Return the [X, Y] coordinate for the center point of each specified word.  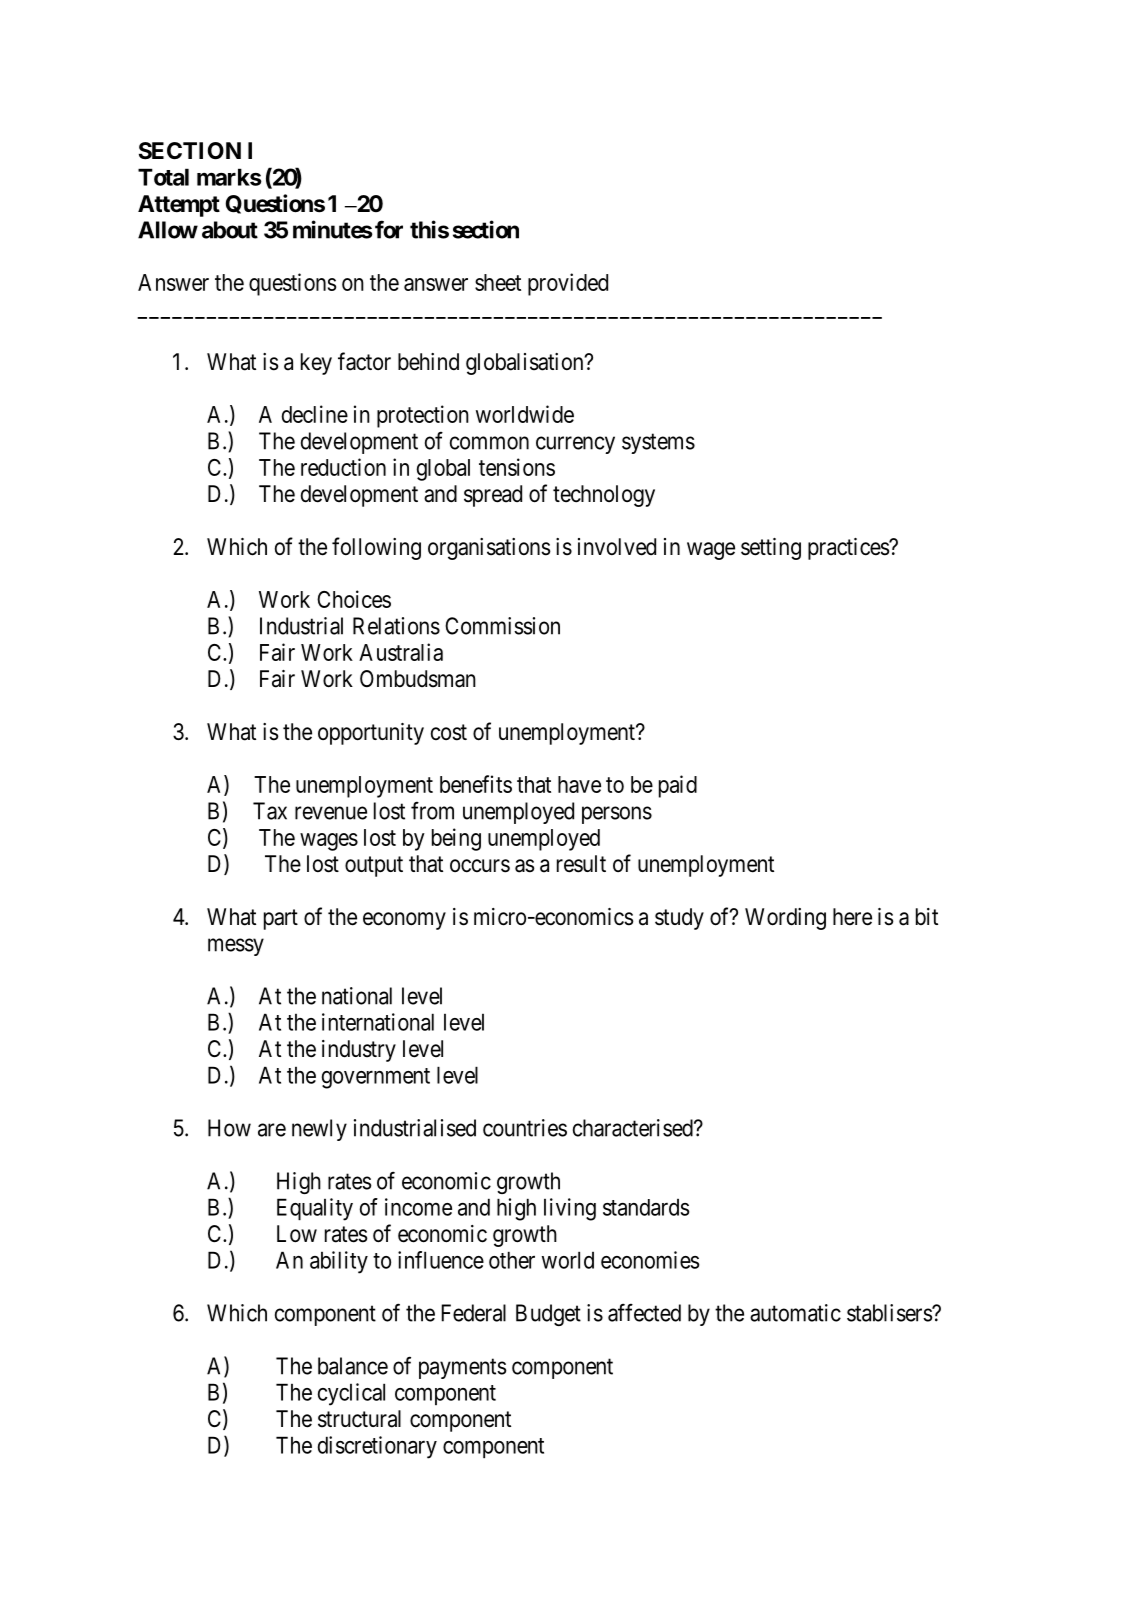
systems [658, 443]
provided [568, 284]
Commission [502, 626]
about [230, 230]
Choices [354, 599]
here [852, 917]
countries [525, 1128]
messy [236, 947]
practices [849, 549]
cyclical [351, 1394]
